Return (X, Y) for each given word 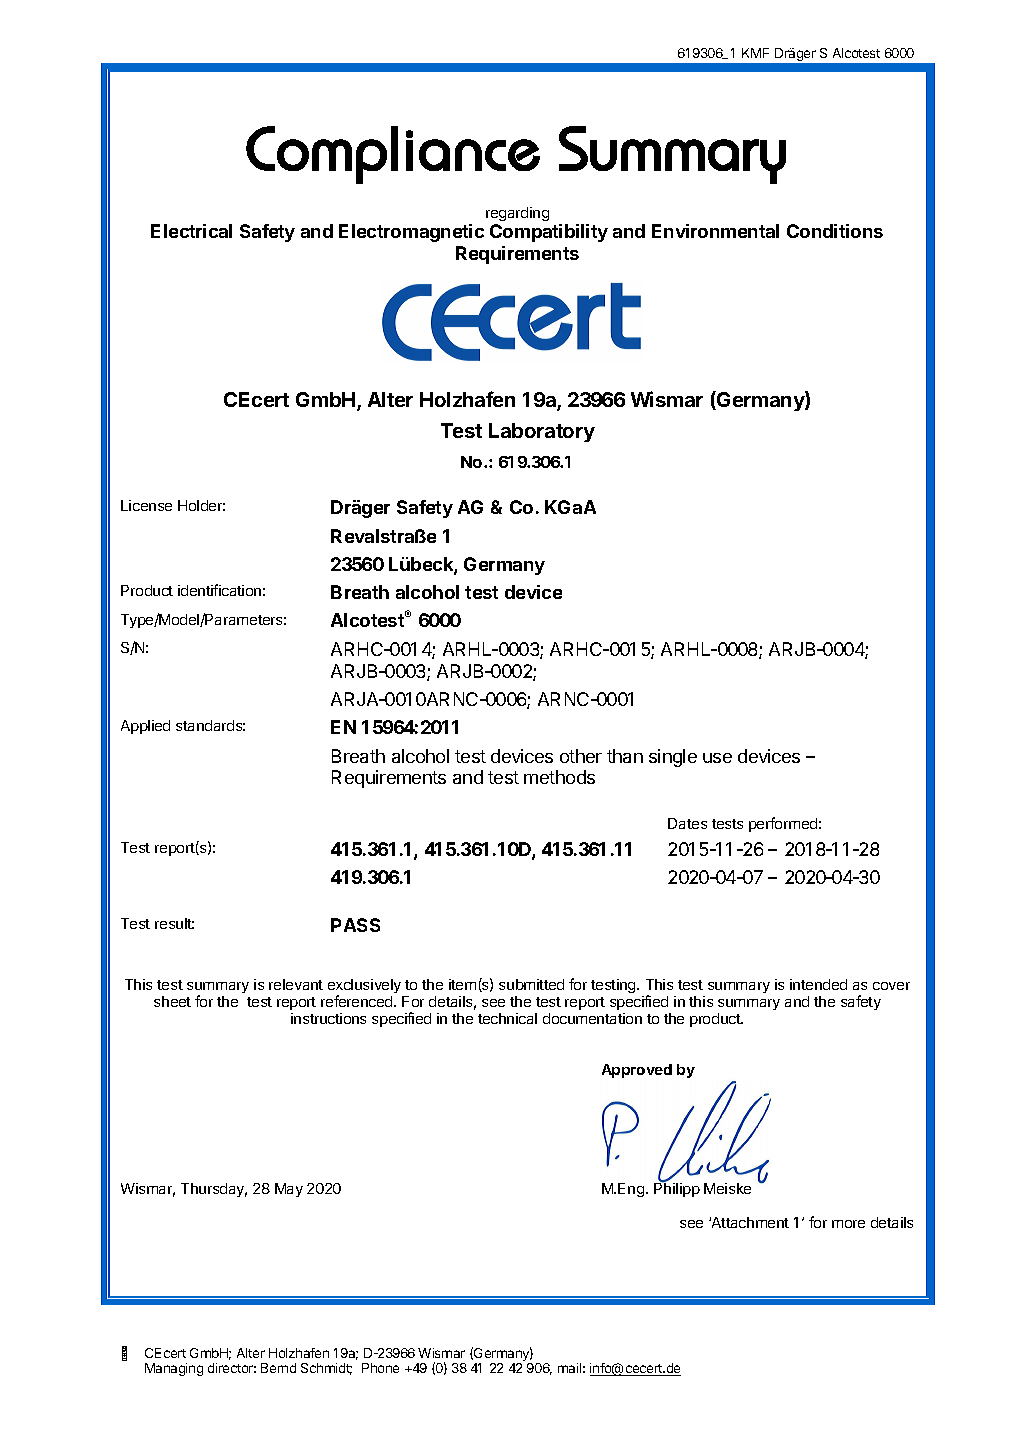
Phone (380, 1368)
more (848, 1224)
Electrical (191, 231)
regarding (517, 214)
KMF (755, 53)
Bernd (278, 1368)
